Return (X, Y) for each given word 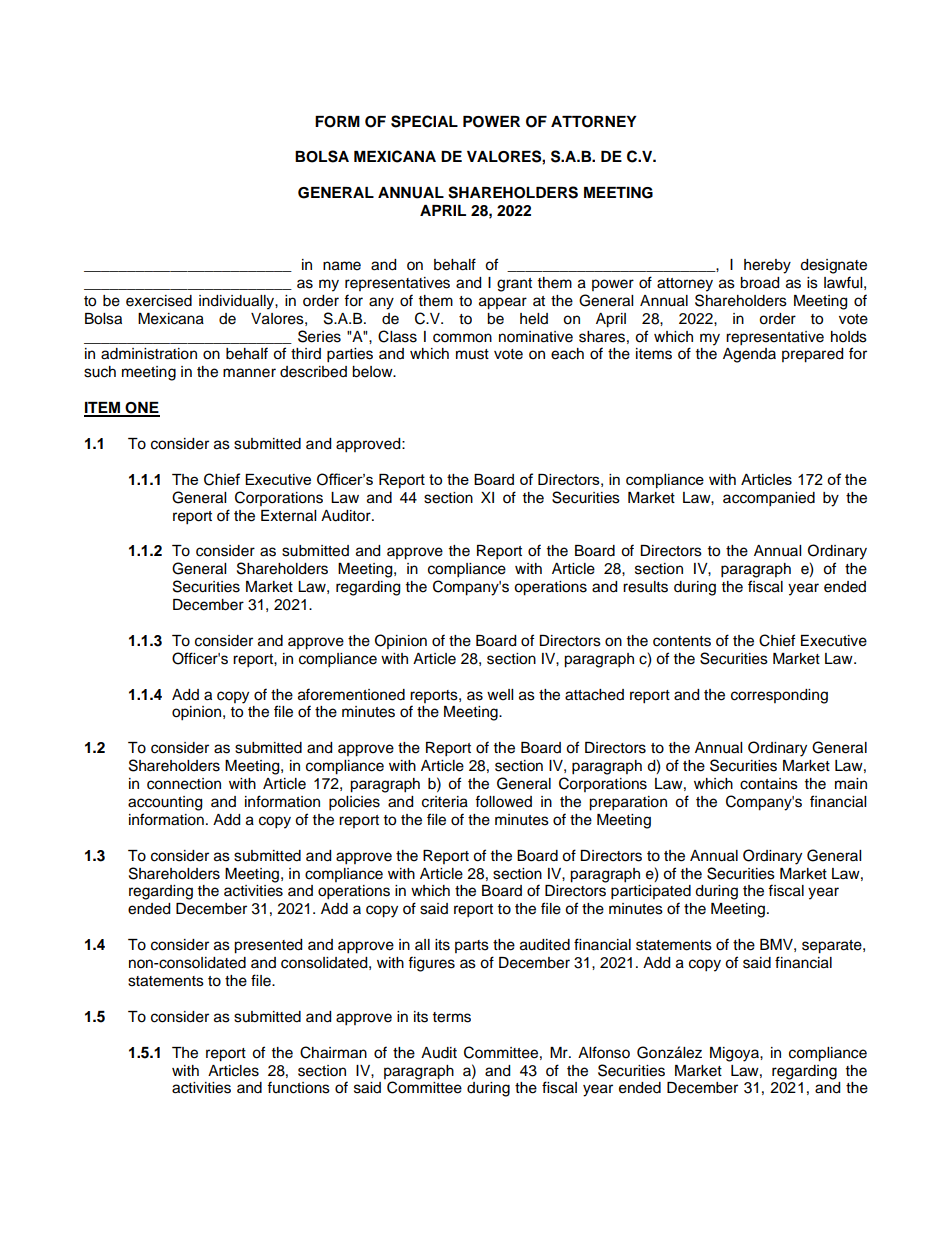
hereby (767, 266)
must (472, 354)
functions (298, 1087)
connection (184, 784)
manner (249, 373)
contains (769, 784)
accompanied (769, 499)
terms (452, 1017)
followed (503, 801)
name (342, 266)
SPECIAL (424, 121)
